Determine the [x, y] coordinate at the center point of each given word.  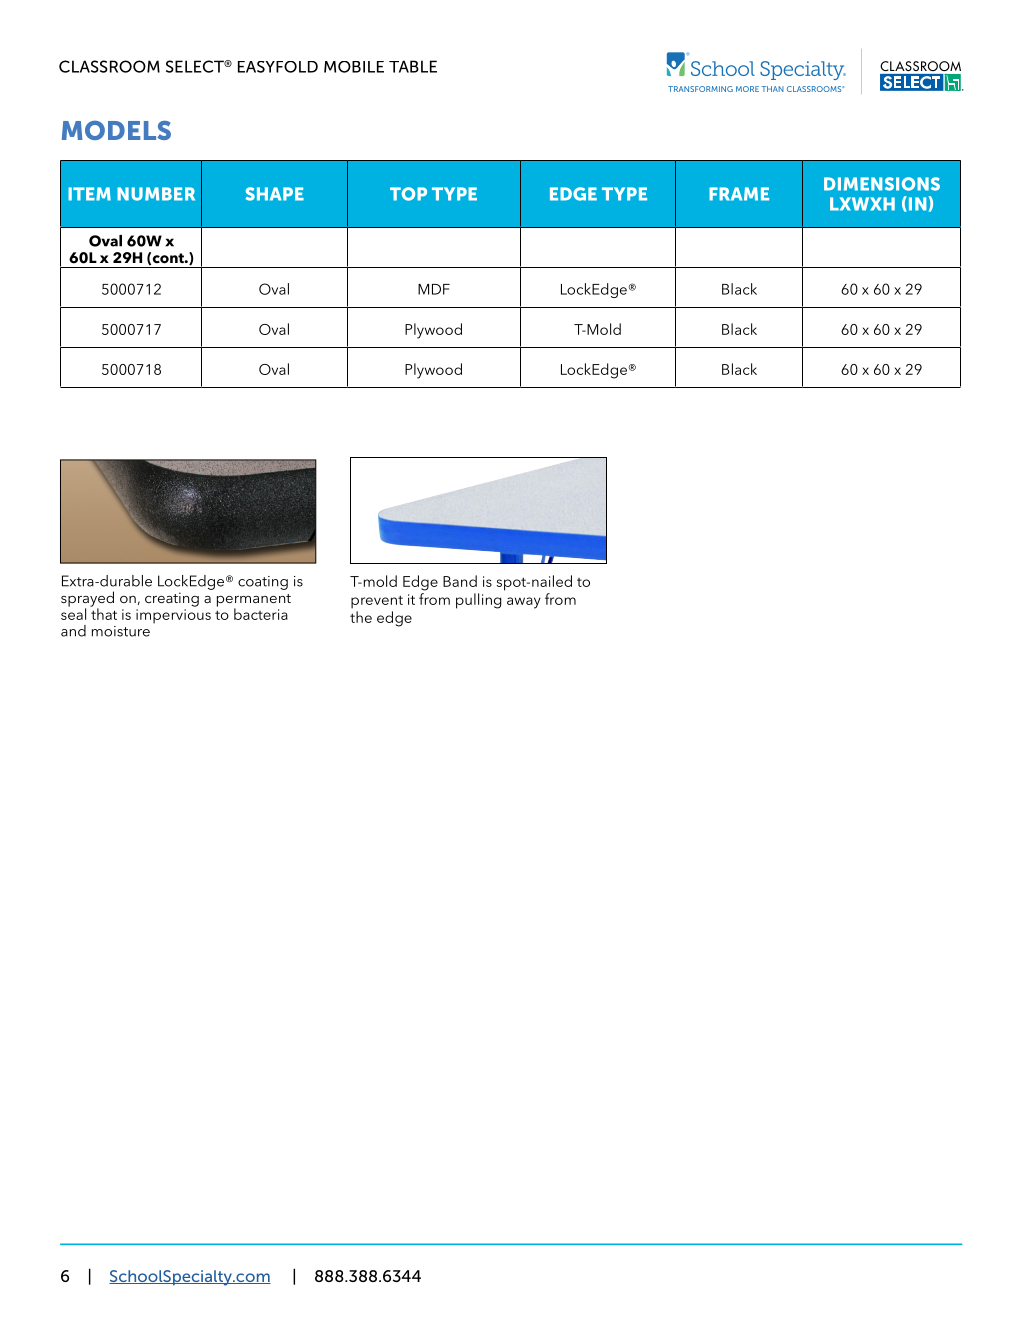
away [524, 603]
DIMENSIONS [882, 184]
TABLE [413, 66]
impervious [173, 616]
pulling [478, 601]
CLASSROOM [109, 66]
